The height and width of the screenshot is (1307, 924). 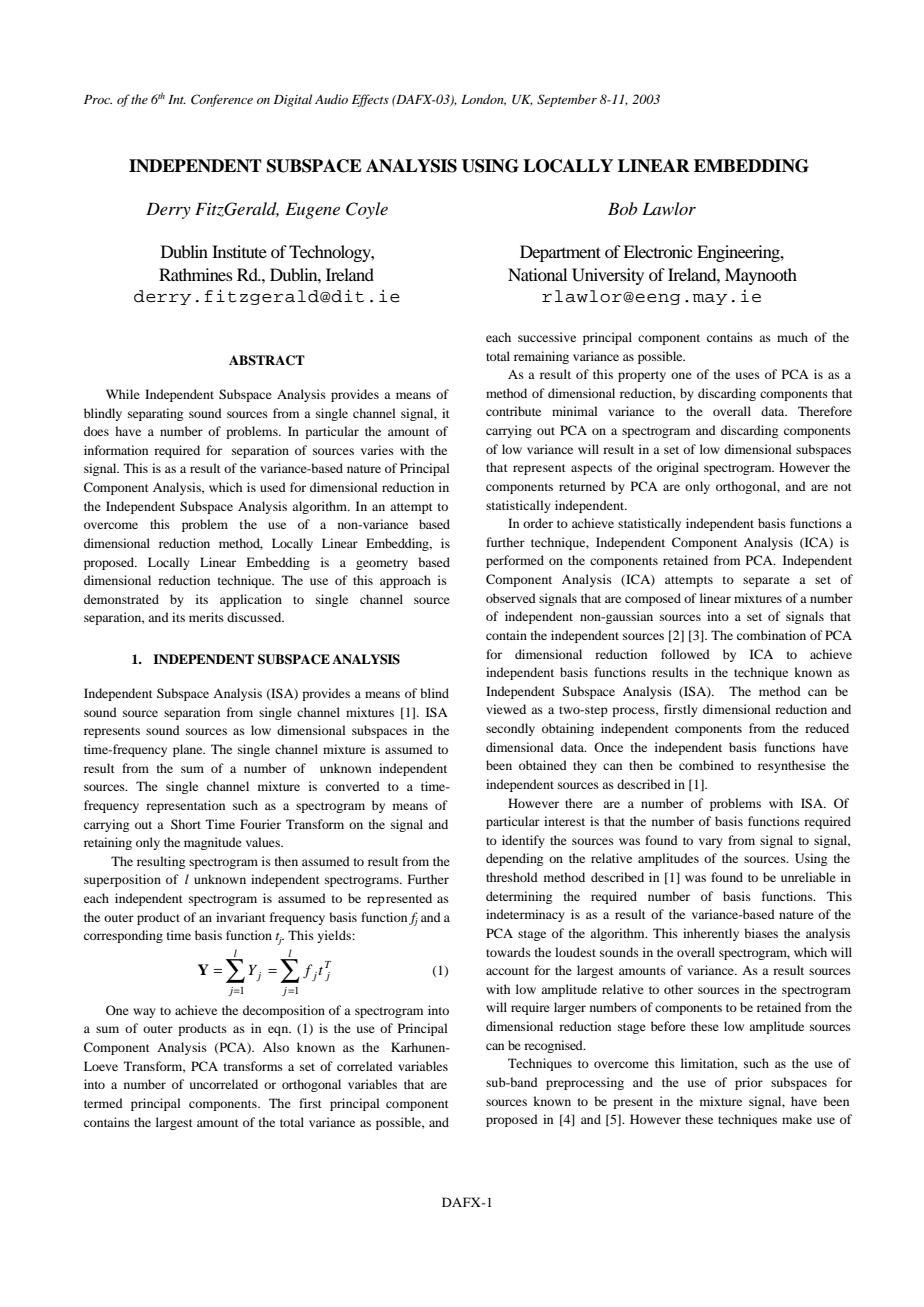 What do you see at coordinates (222, 100) in the screenshot?
I see `Conference` at bounding box center [222, 100].
